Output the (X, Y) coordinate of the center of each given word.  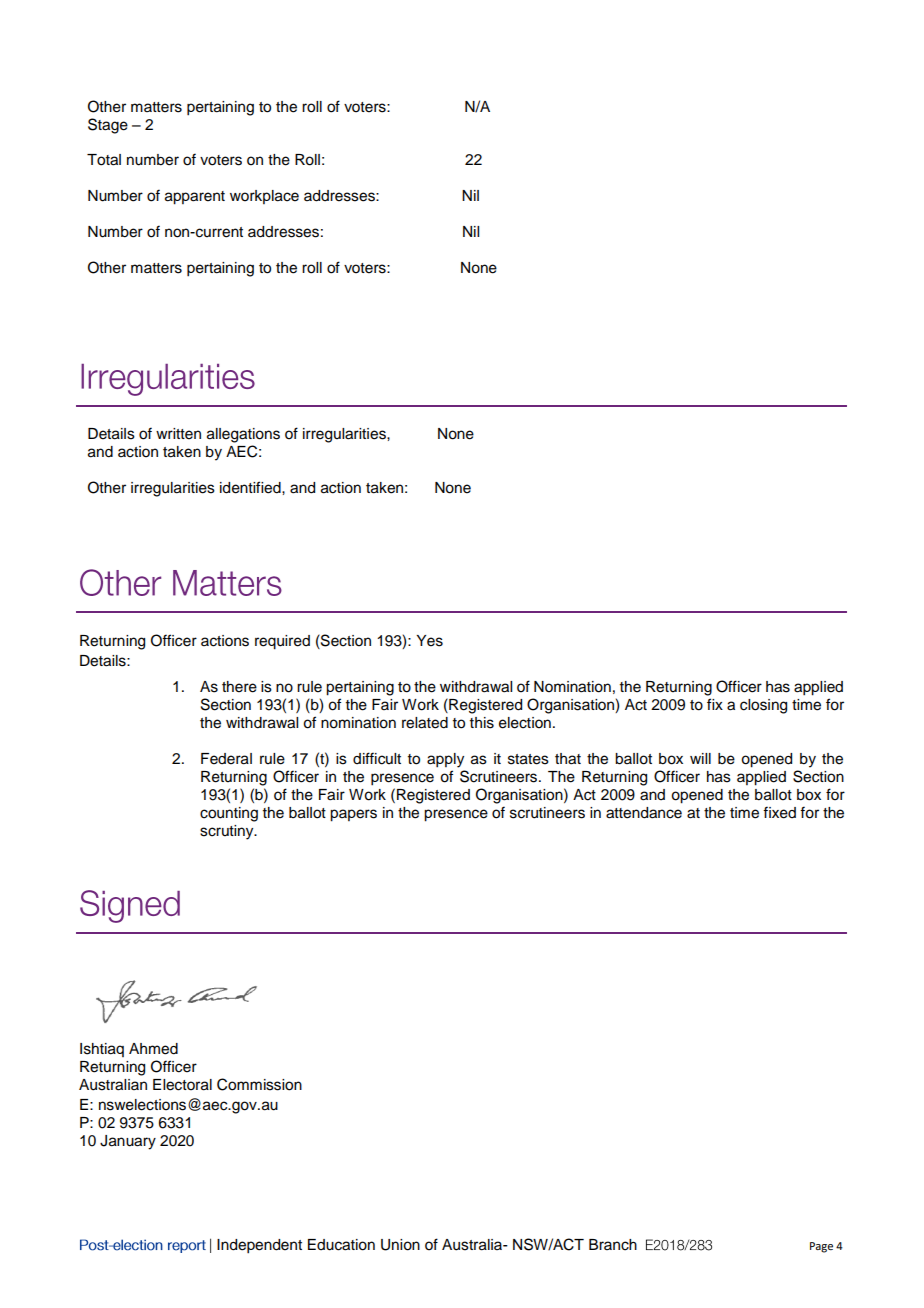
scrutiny (228, 832)
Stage (108, 126)
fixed (779, 812)
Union (400, 1245)
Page (821, 1247)
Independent (259, 1246)
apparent (195, 198)
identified (251, 487)
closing (763, 706)
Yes (429, 641)
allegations (243, 435)
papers (353, 815)
